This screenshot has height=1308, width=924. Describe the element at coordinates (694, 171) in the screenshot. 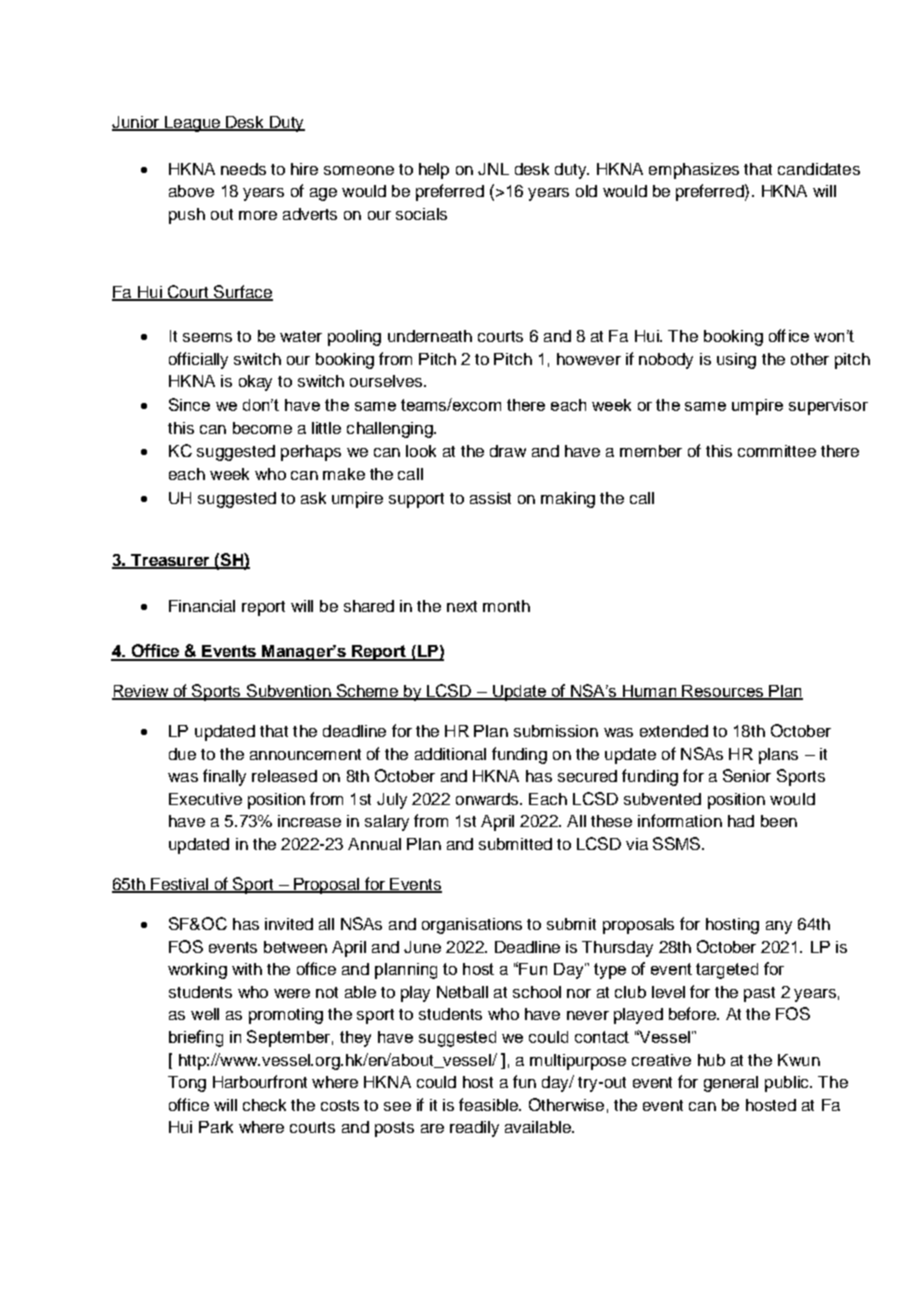

I see `emphasizes` at that location.
